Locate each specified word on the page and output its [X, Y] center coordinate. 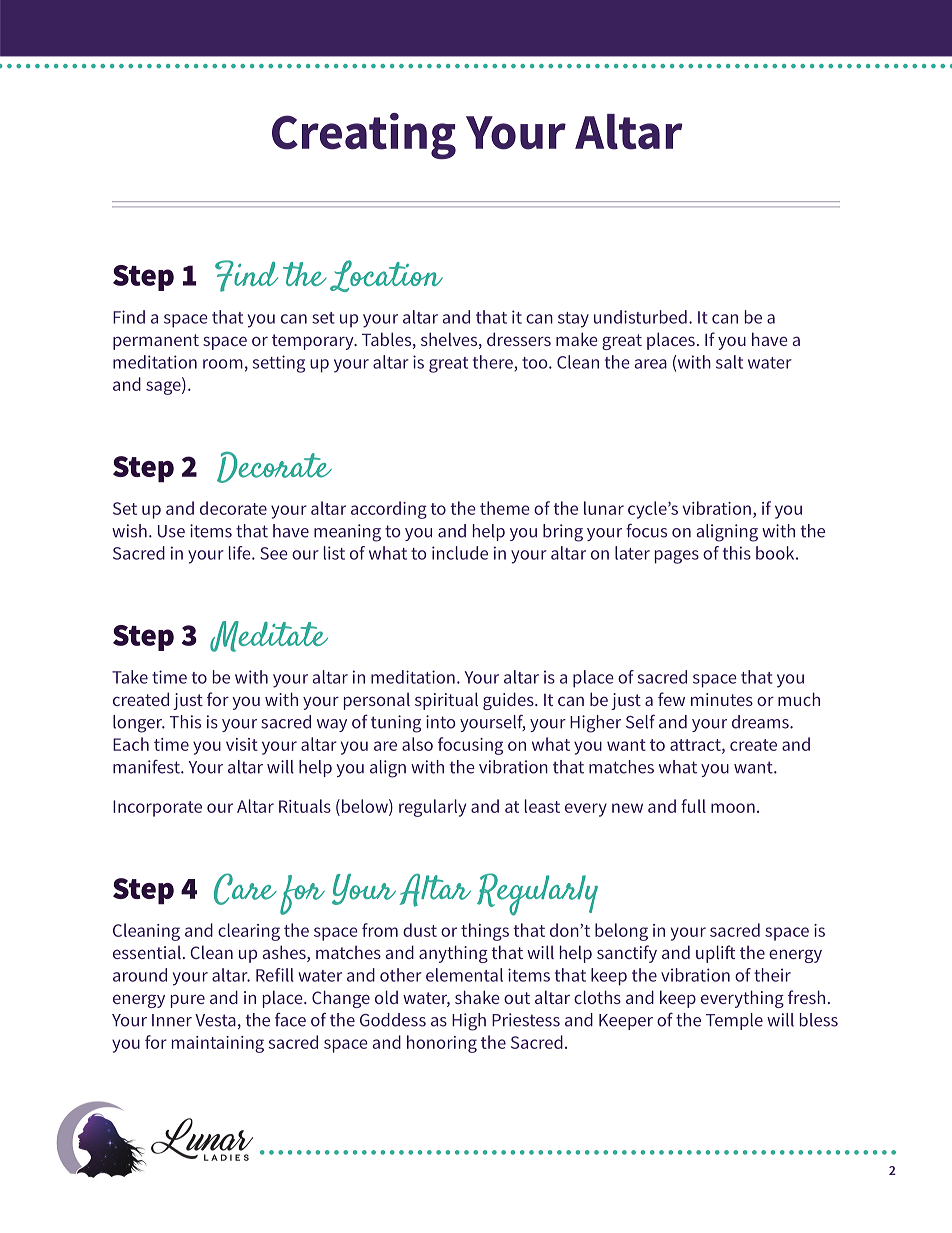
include [460, 553]
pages [677, 557]
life [241, 553]
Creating [364, 136]
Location [386, 276]
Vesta [215, 1020]
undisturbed [640, 317]
